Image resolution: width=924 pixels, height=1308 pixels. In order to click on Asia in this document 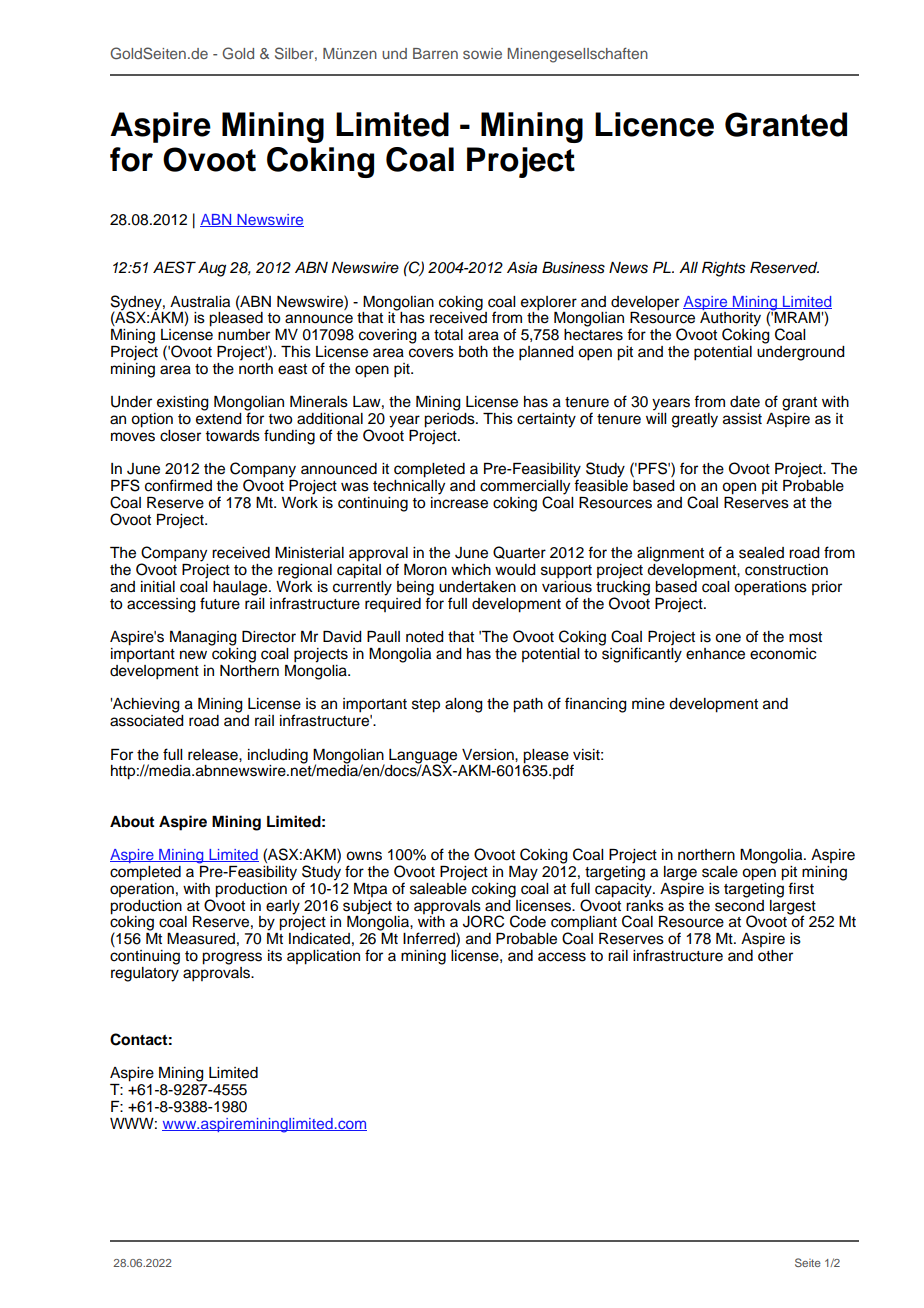, I will do `click(522, 268)`.
